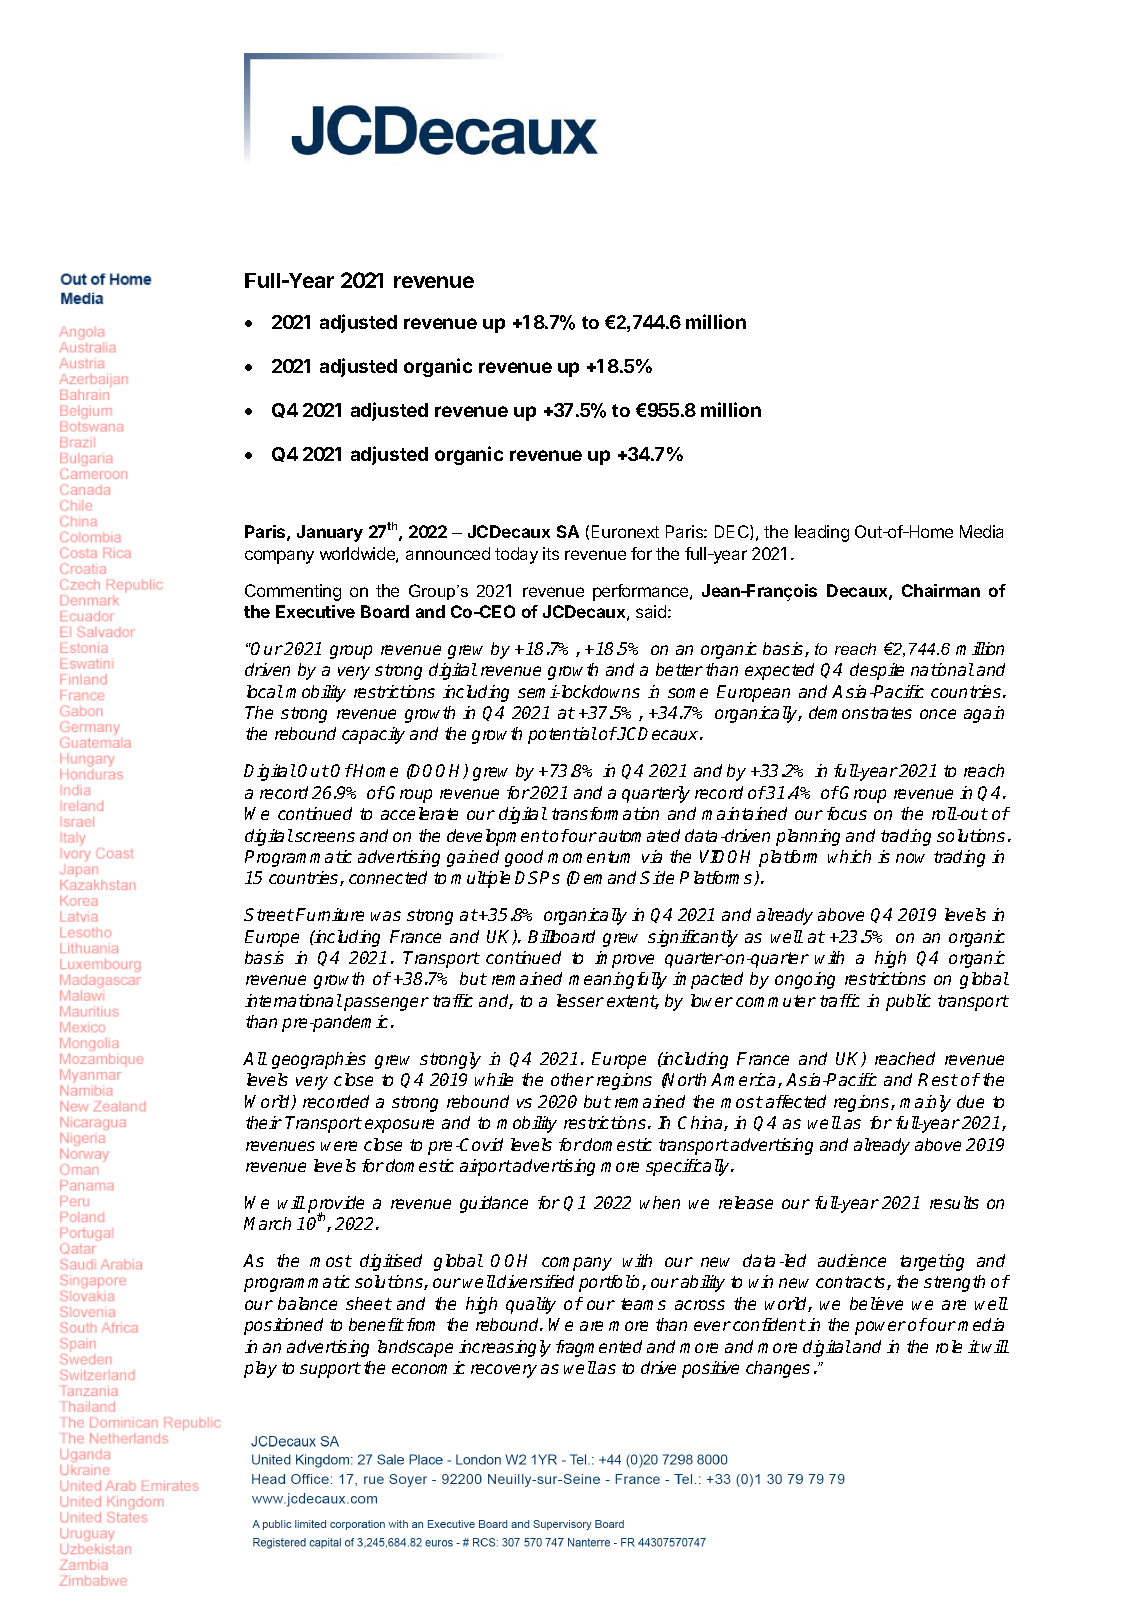  I want to click on Chairman, so click(941, 590).
